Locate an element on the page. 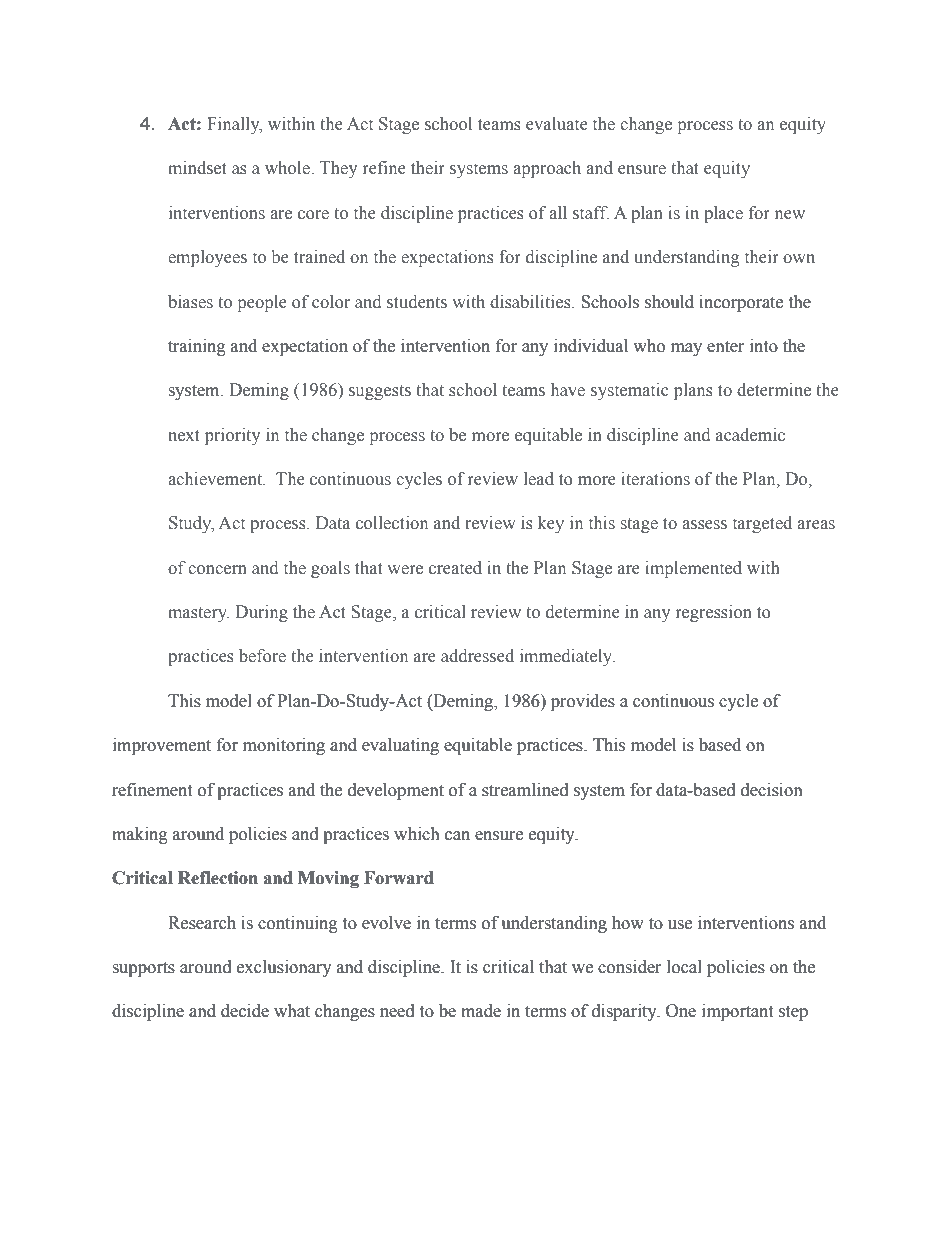 The width and height of the page is (952, 1233). regression is located at coordinates (714, 613).
